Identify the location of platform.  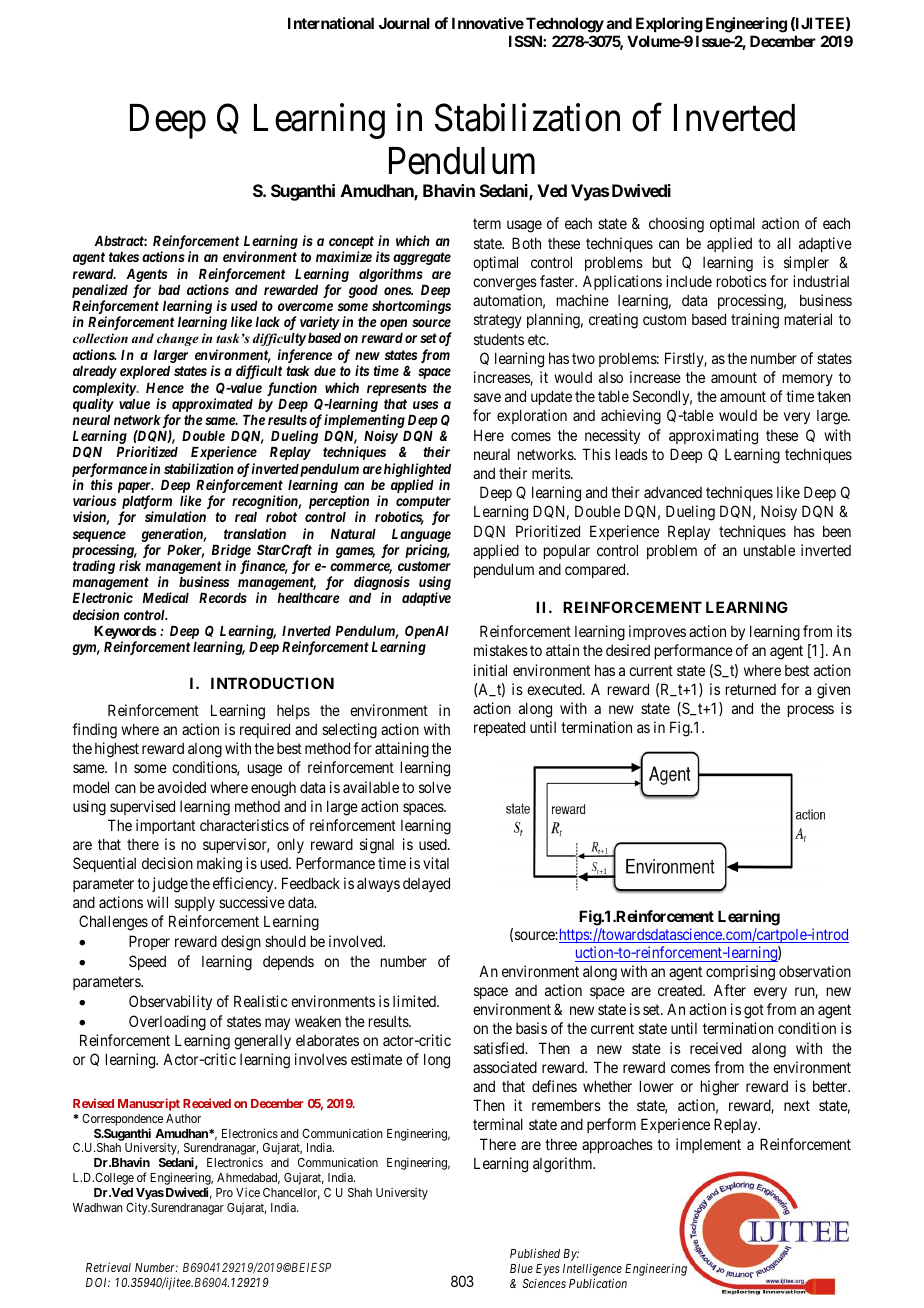
(147, 503).
